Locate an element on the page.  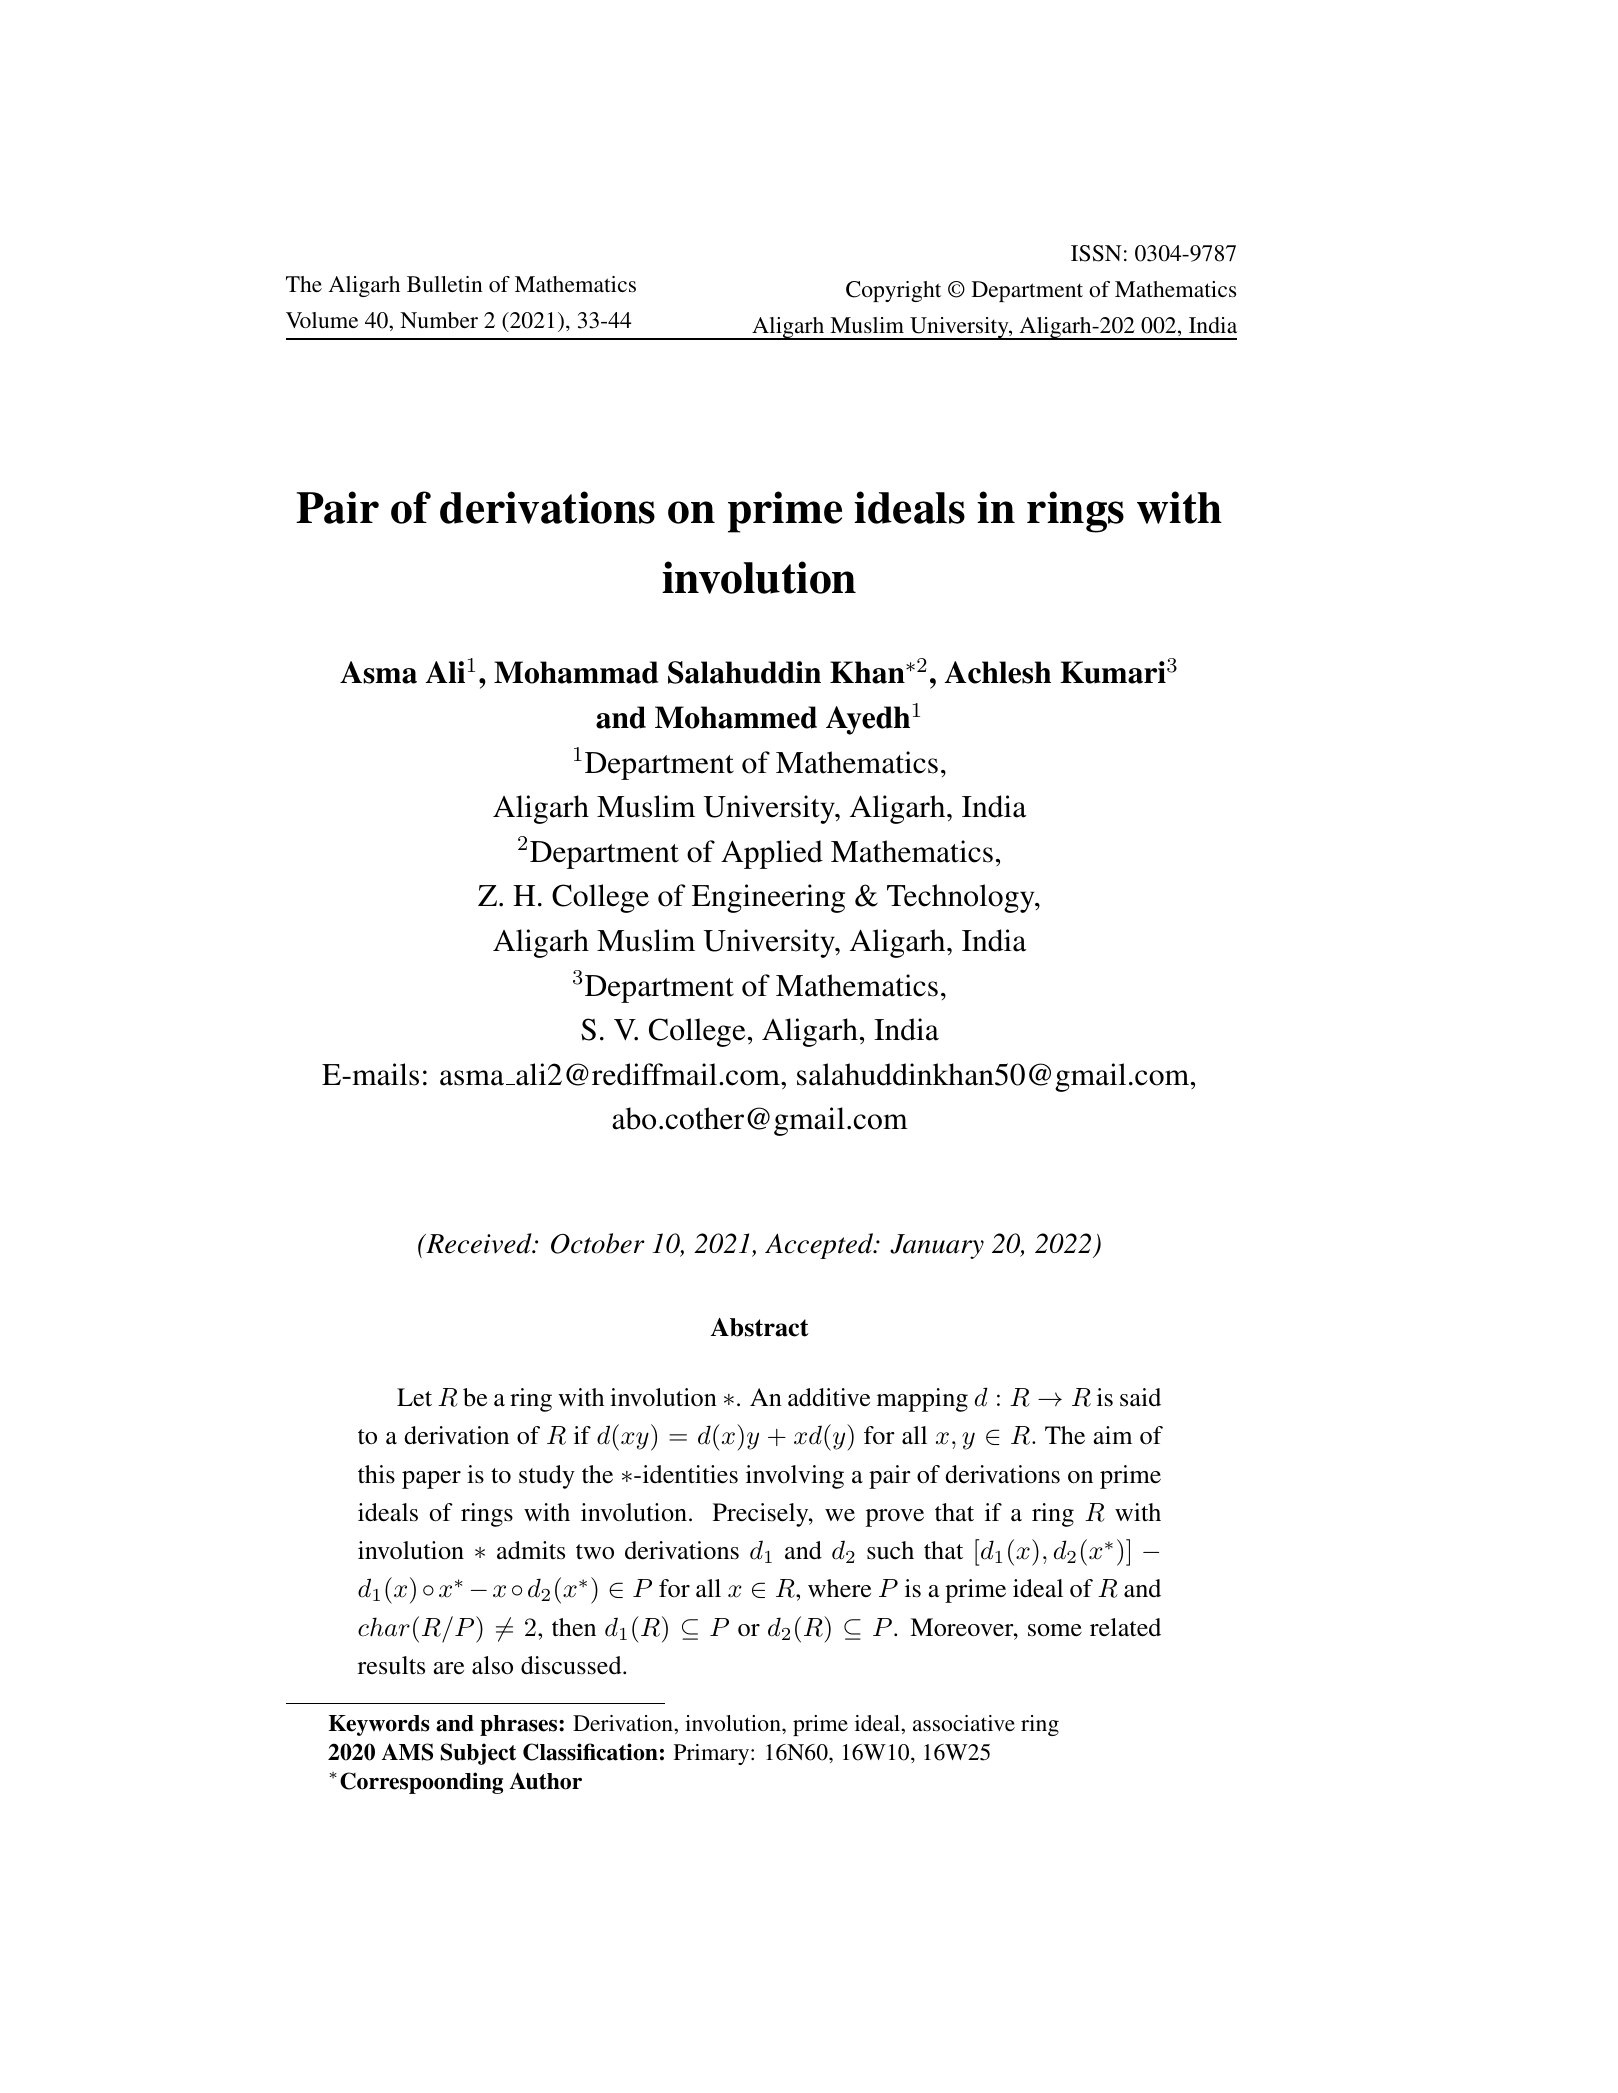
Number is located at coordinates (439, 320).
